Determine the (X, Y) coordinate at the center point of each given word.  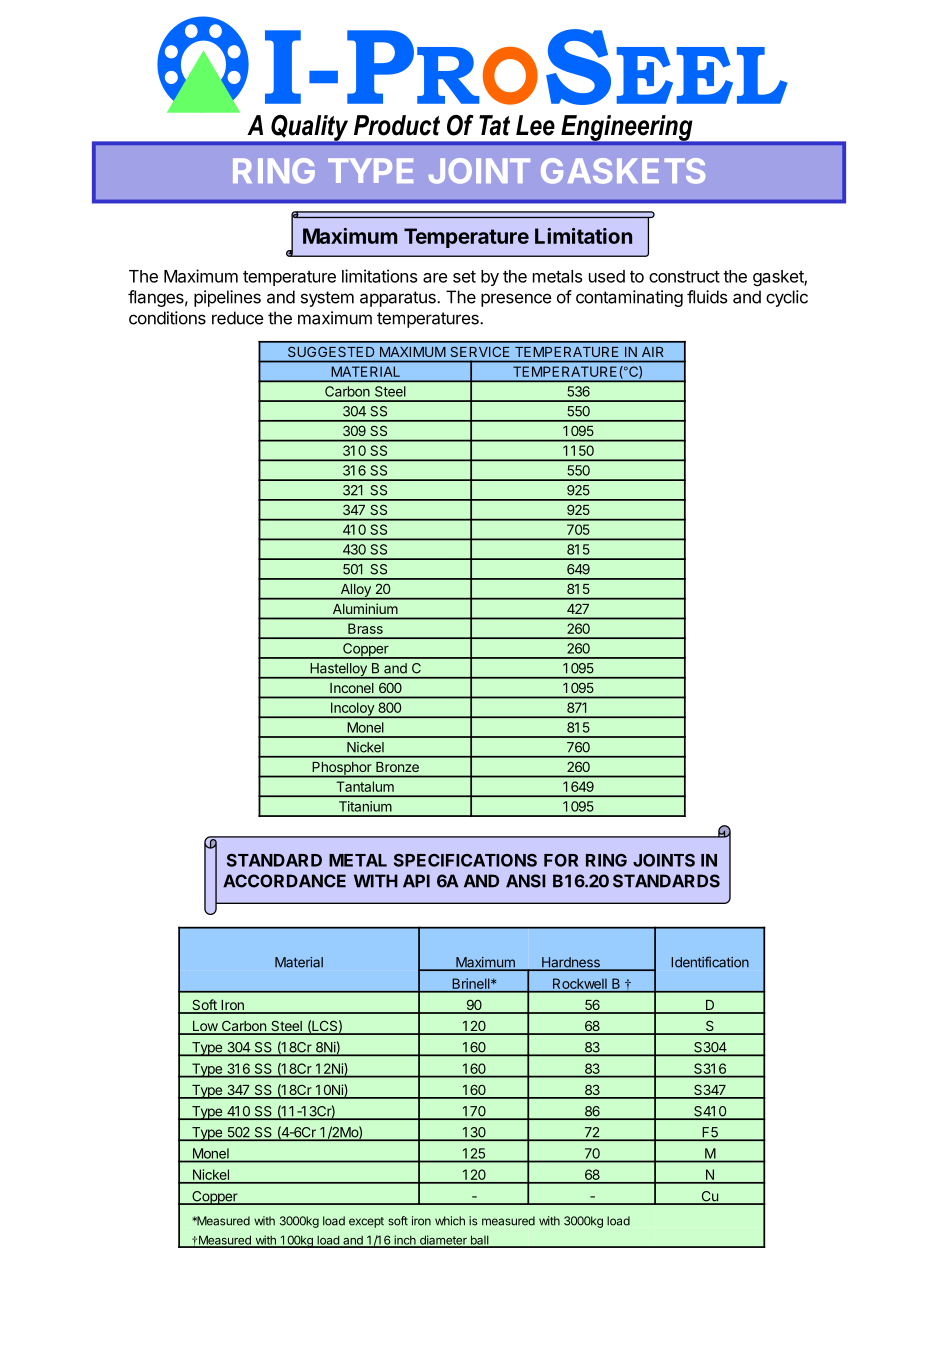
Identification (710, 962)
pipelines (227, 298)
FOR (561, 860)
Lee (535, 125)
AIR (652, 352)
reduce (238, 318)
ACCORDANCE (284, 881)
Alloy (355, 592)
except (366, 1222)
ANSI (525, 881)
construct (684, 277)
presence (516, 300)
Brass (365, 628)
